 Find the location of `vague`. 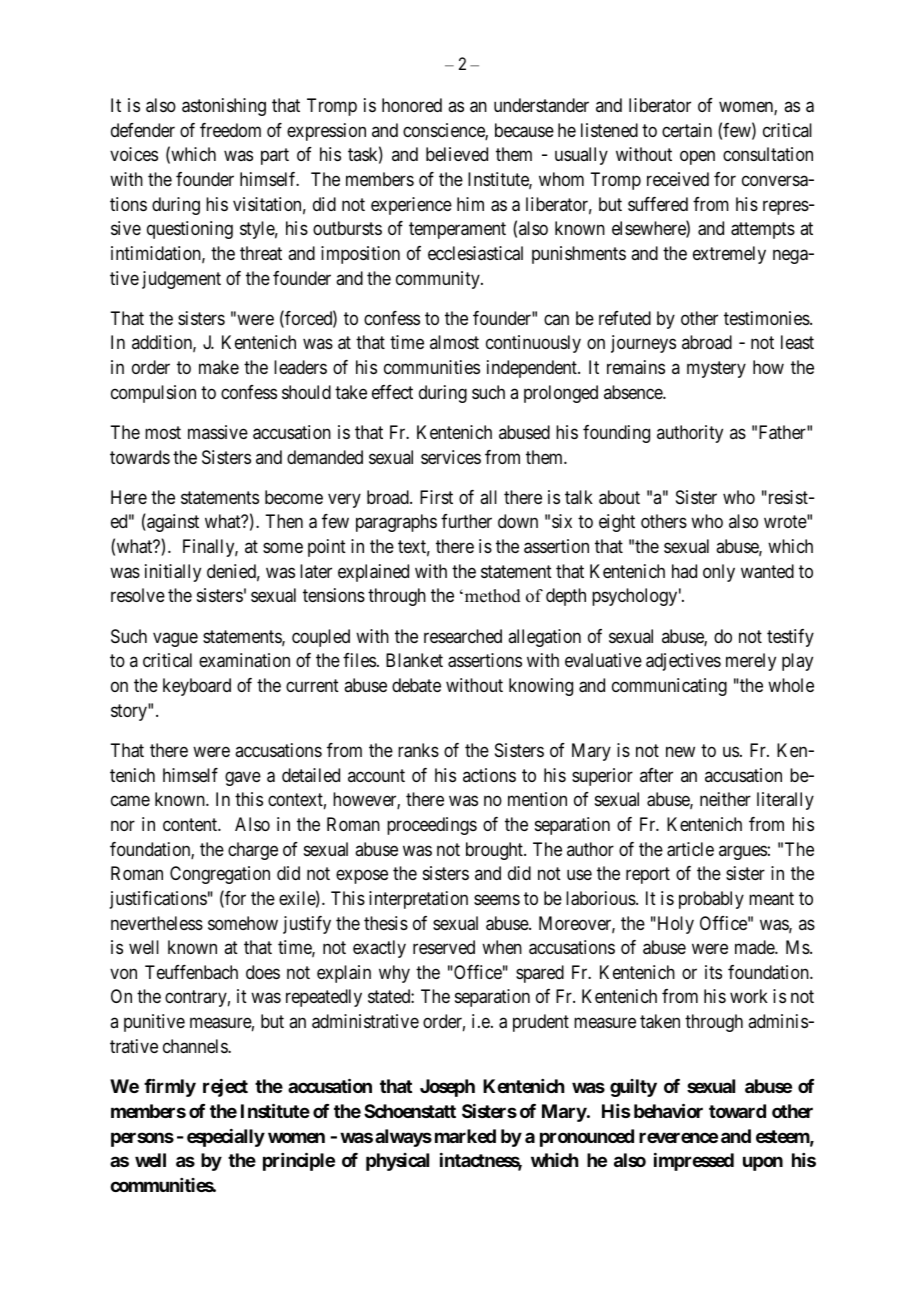

vague is located at coordinates (175, 639).
